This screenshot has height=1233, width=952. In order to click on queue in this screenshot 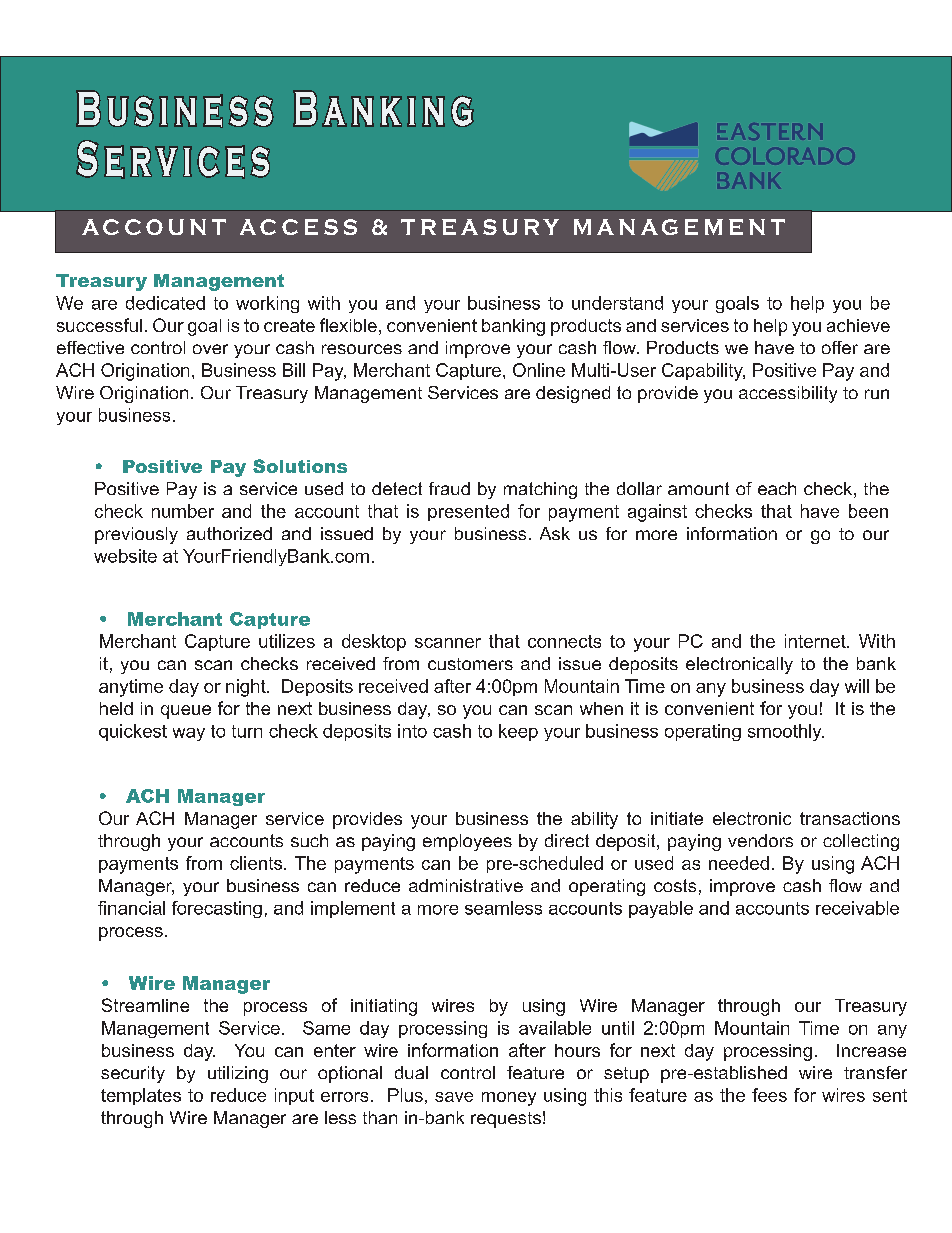, I will do `click(186, 712)`.
